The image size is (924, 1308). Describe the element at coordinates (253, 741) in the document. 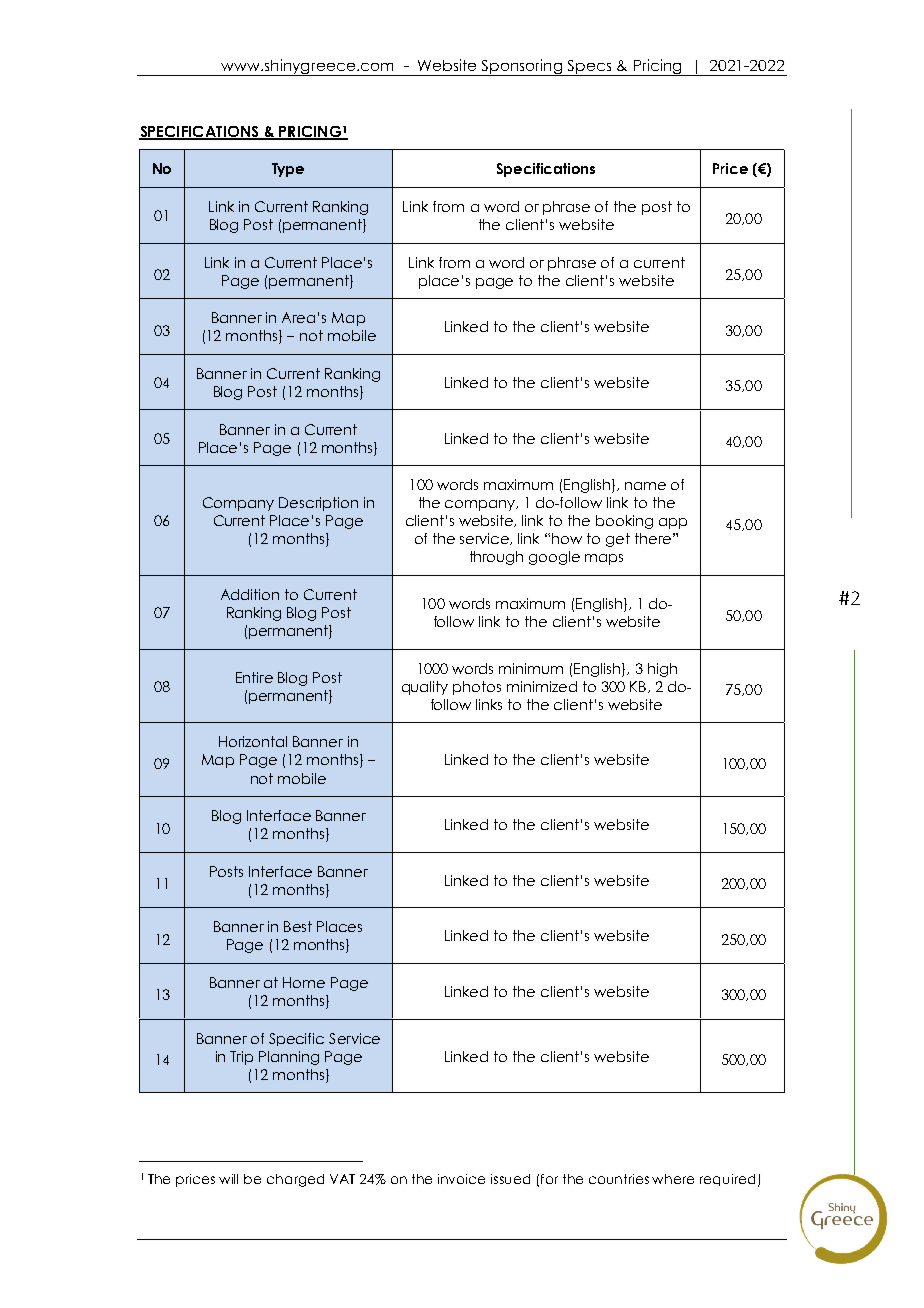

I see `Horizontal` at that location.
